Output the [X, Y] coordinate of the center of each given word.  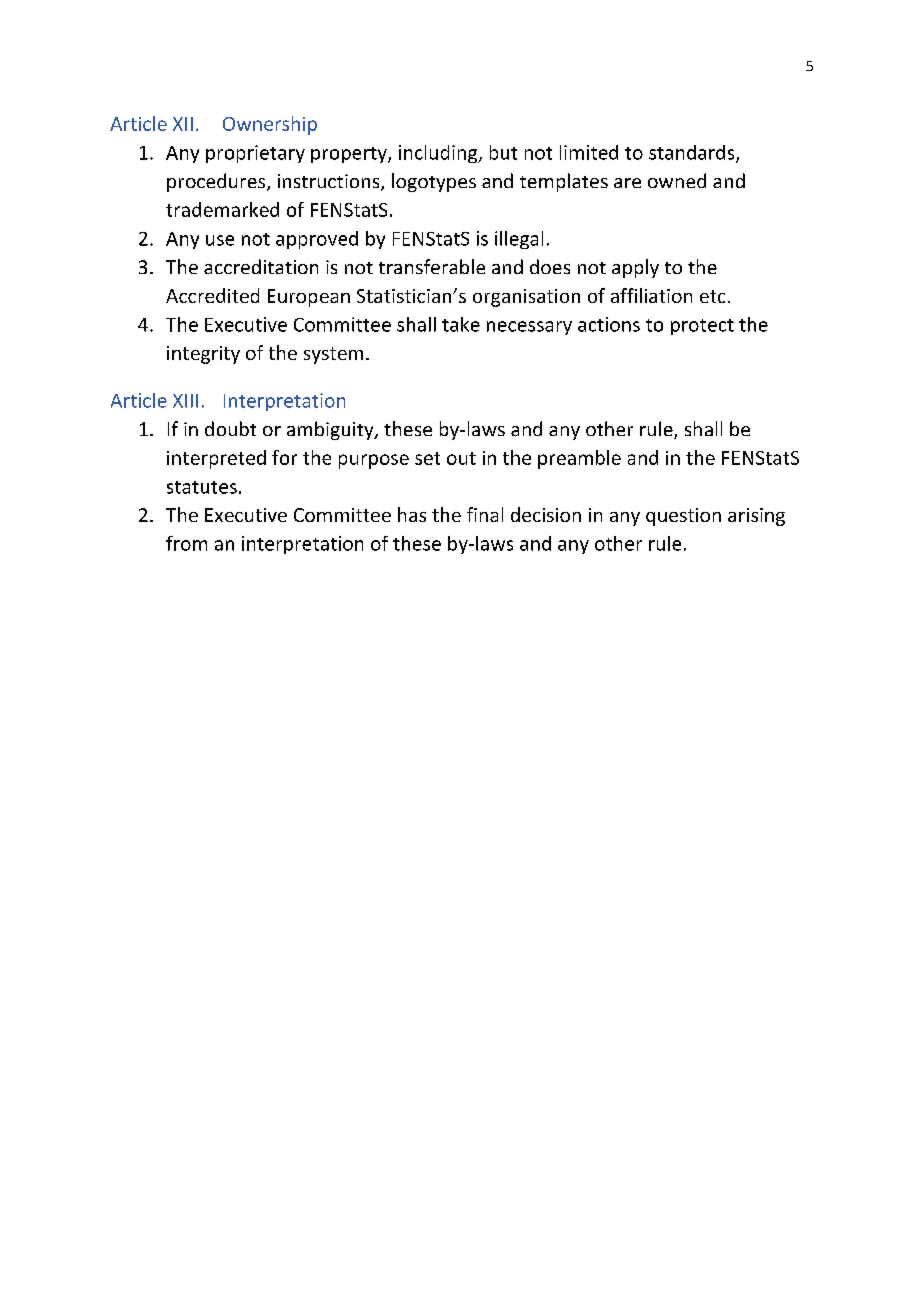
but [503, 152]
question [683, 517]
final [485, 514]
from [186, 543]
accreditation [261, 266]
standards [693, 153]
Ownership [270, 125]
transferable [432, 266]
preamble [579, 459]
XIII [185, 401]
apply [635, 268]
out [461, 458]
